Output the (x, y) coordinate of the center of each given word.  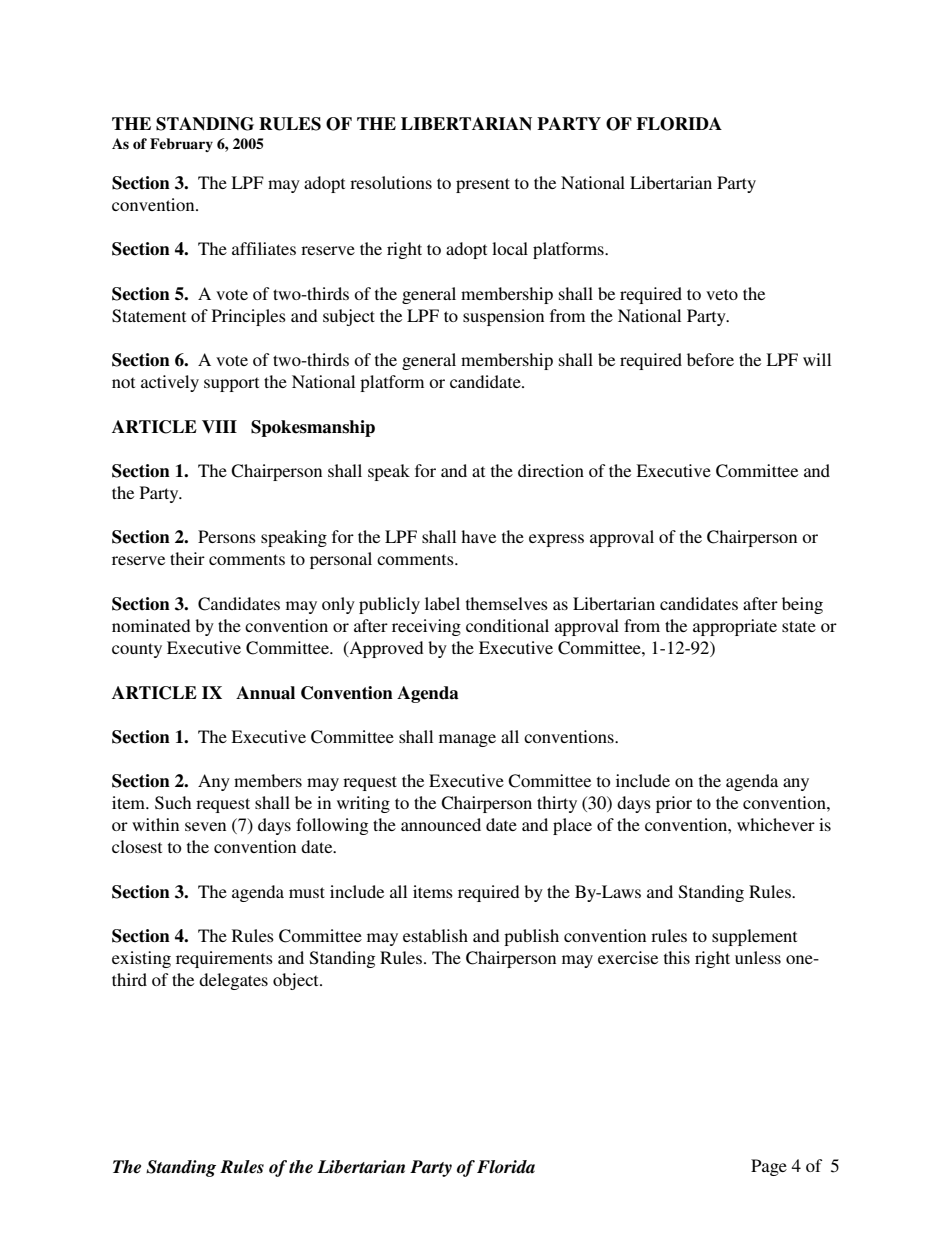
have (478, 536)
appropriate (735, 627)
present (483, 185)
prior (674, 804)
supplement (754, 937)
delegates (233, 981)
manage (467, 740)
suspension (503, 317)
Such (173, 803)
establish (435, 935)
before (710, 359)
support (231, 384)
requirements (224, 959)
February (181, 145)
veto (722, 294)
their (187, 558)
